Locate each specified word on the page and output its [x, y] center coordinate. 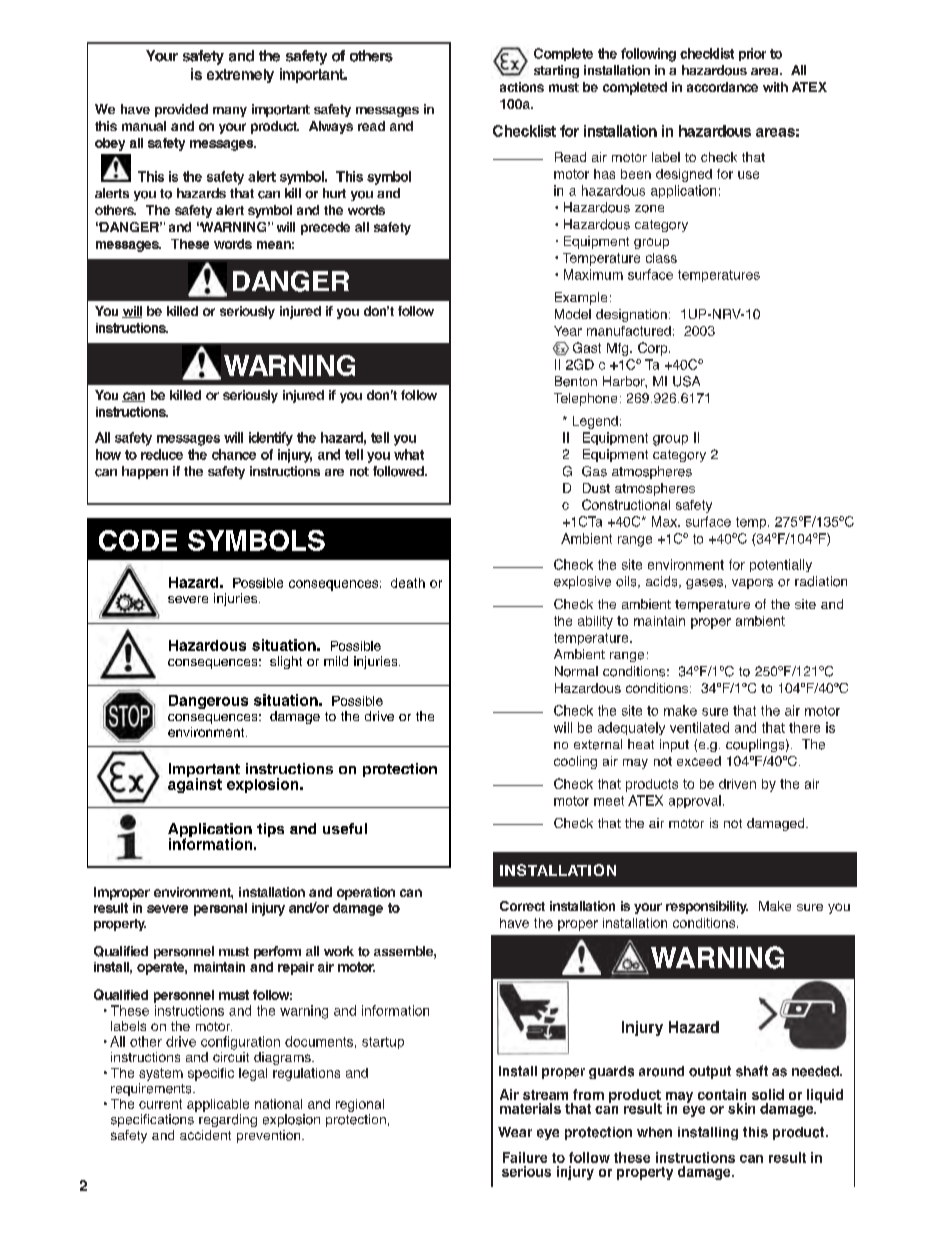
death [408, 583]
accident [205, 1135]
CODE [138, 540]
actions [522, 87]
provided [181, 110]
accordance [722, 87]
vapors [752, 584]
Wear [515, 1132]
